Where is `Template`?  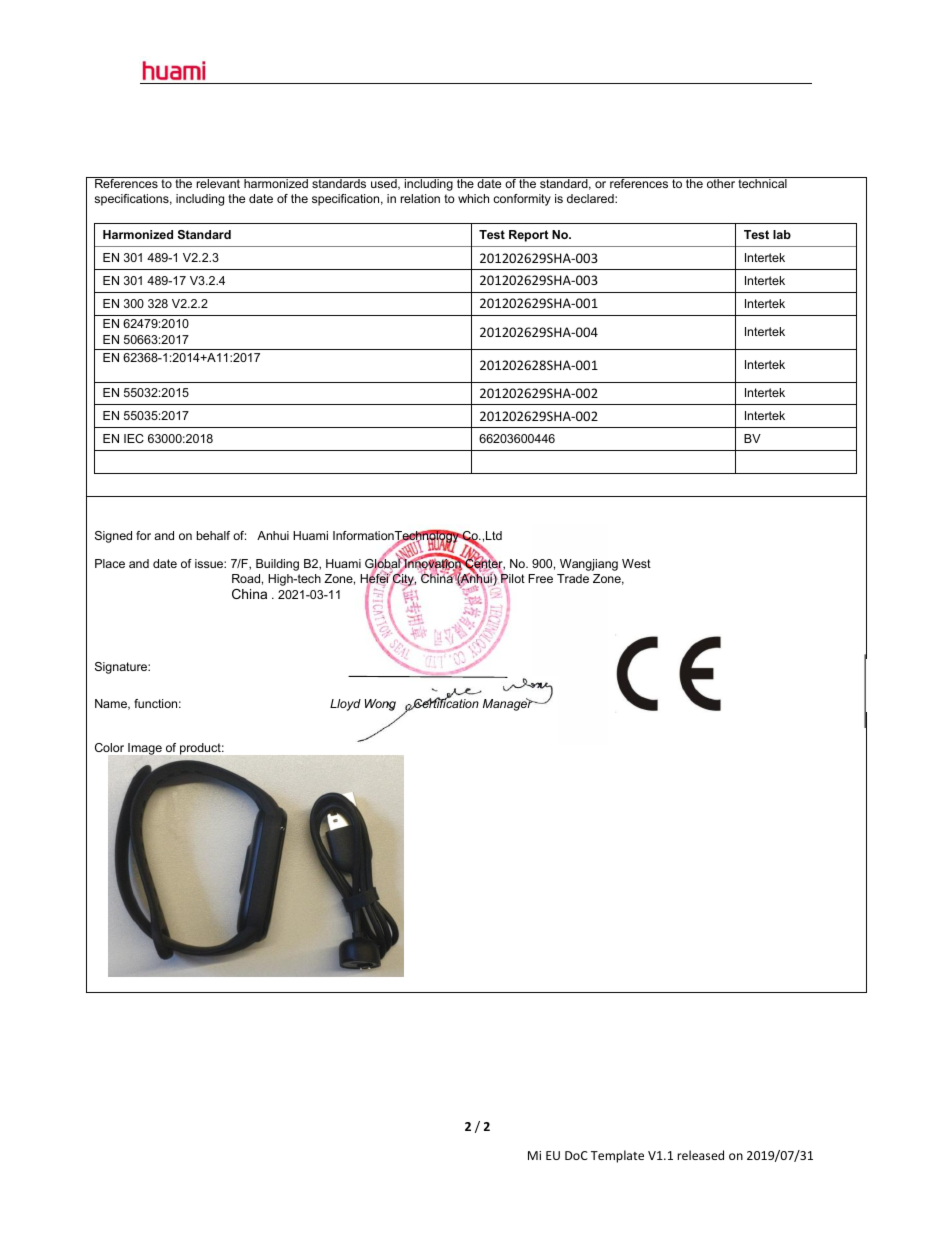
Template is located at coordinates (617, 1156).
